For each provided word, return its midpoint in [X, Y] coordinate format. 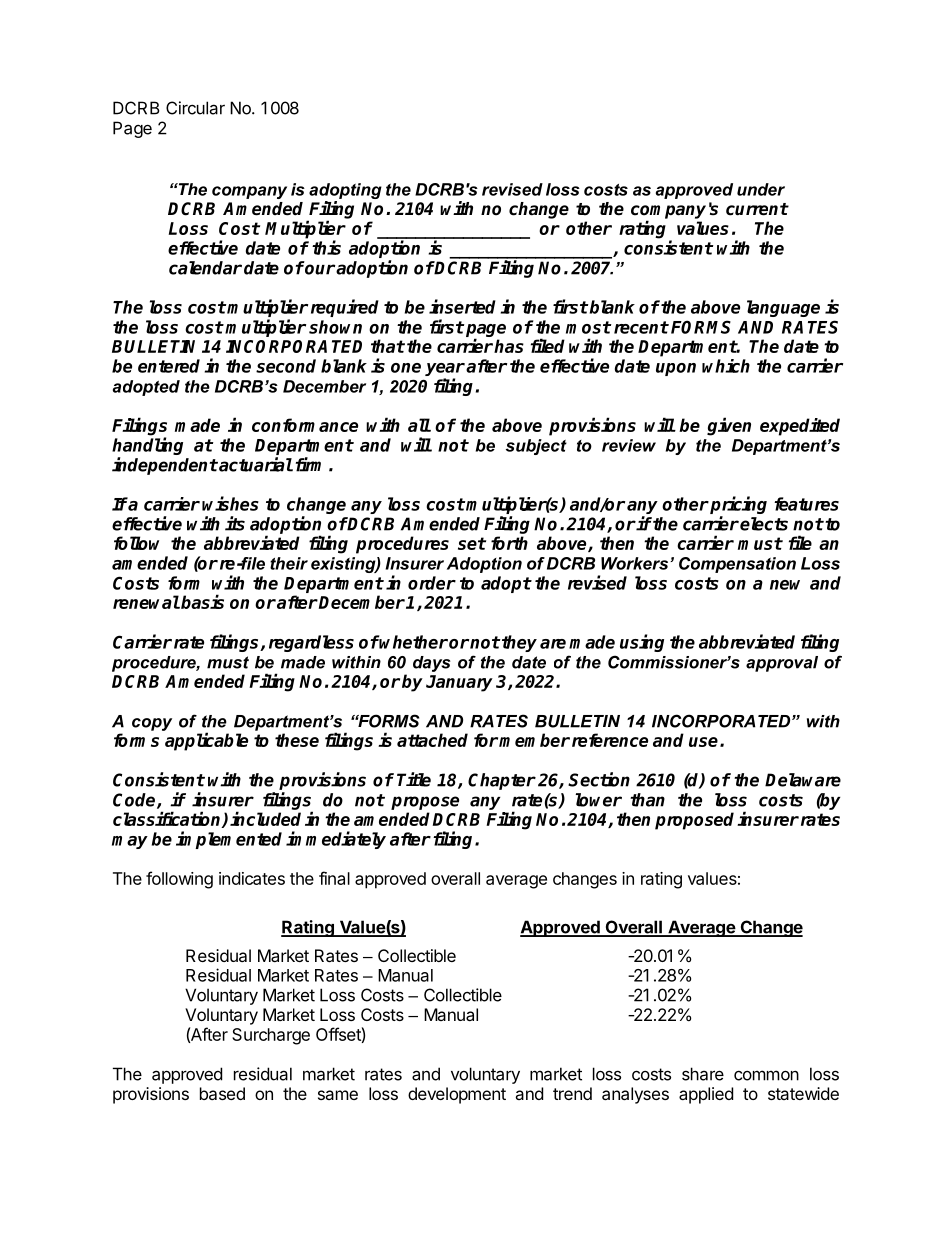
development [457, 1095]
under [761, 189]
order [432, 583]
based [222, 1093]
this [326, 247]
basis [201, 601]
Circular [195, 108]
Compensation [737, 565]
